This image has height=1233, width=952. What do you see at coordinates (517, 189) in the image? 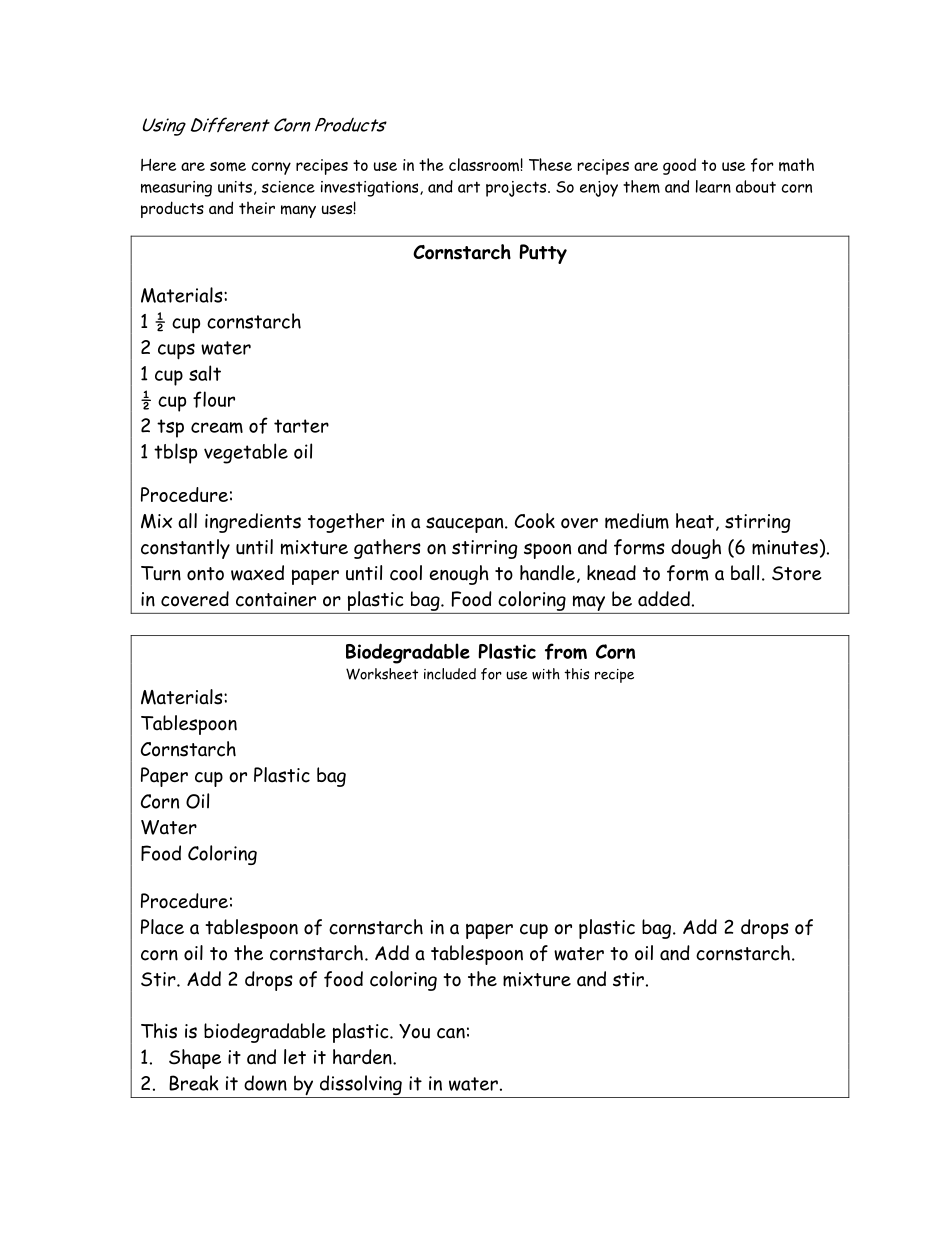
I see `projects` at bounding box center [517, 189].
